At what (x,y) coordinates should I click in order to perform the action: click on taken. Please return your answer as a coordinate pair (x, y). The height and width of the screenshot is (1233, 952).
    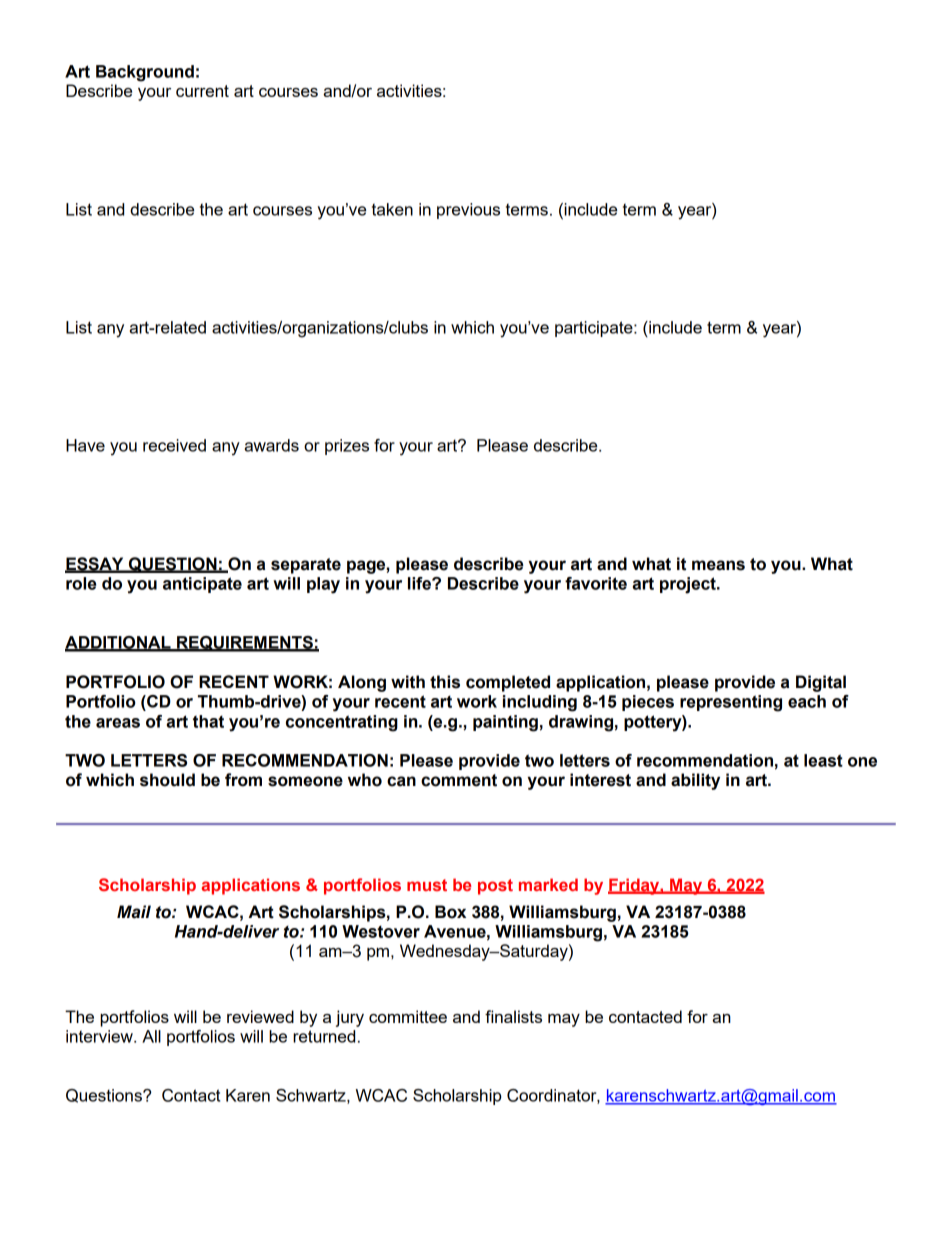
    Looking at the image, I should click on (392, 209).
